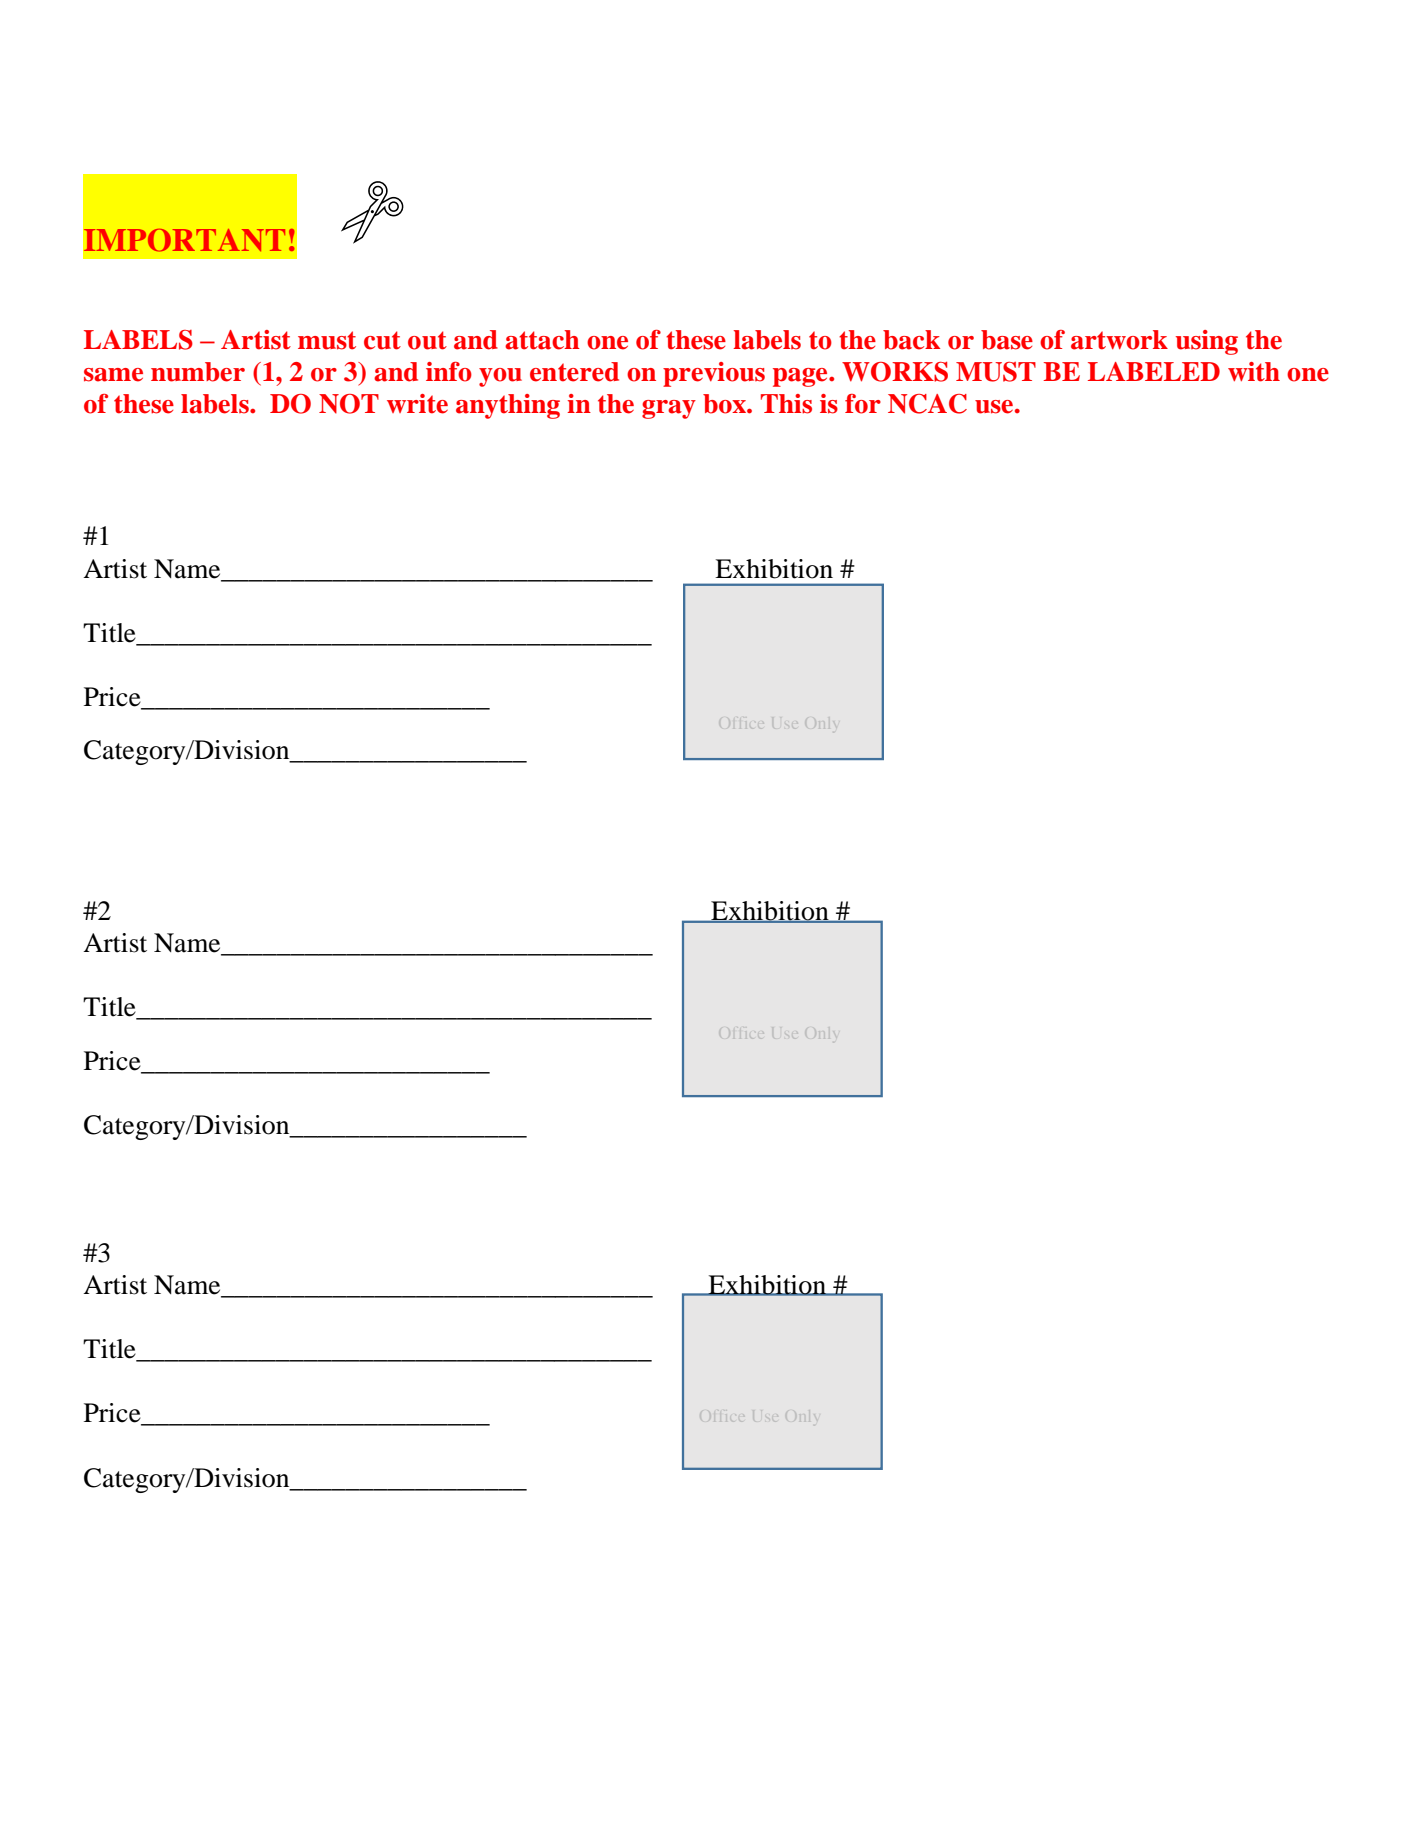  What do you see at coordinates (382, 340) in the screenshot?
I see `cut` at bounding box center [382, 340].
